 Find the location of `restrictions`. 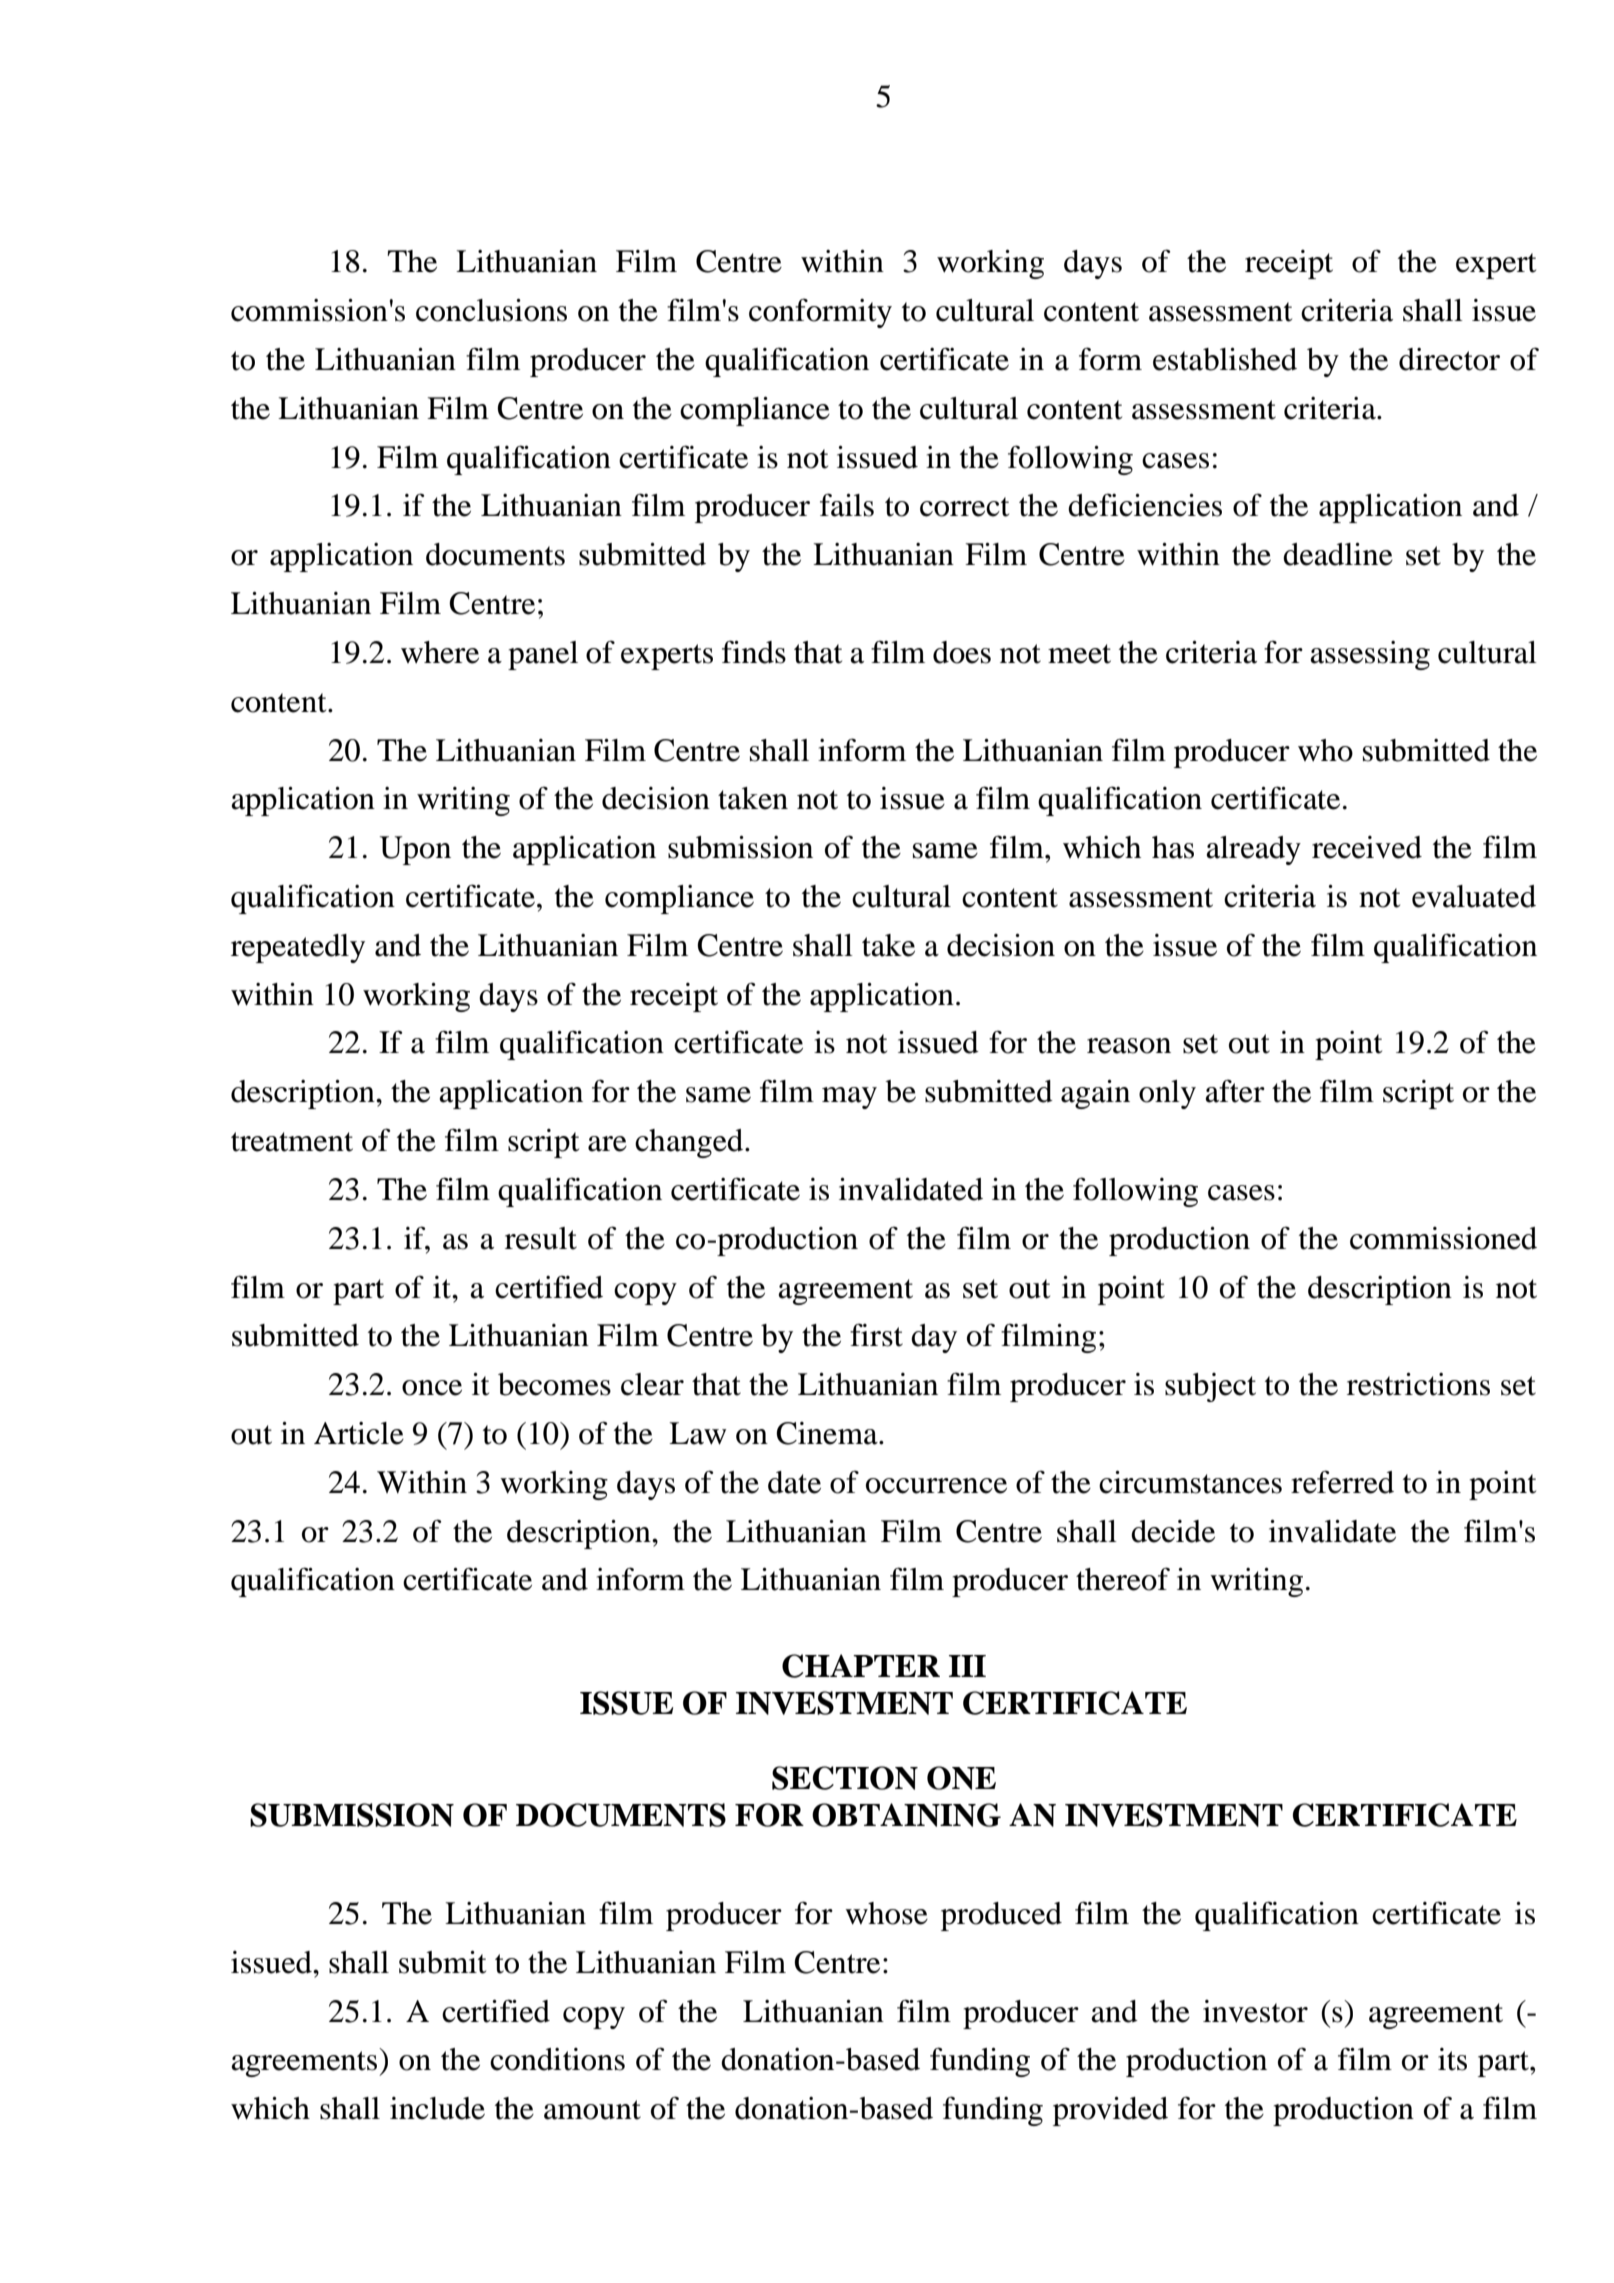

restrictions is located at coordinates (1418, 1384).
